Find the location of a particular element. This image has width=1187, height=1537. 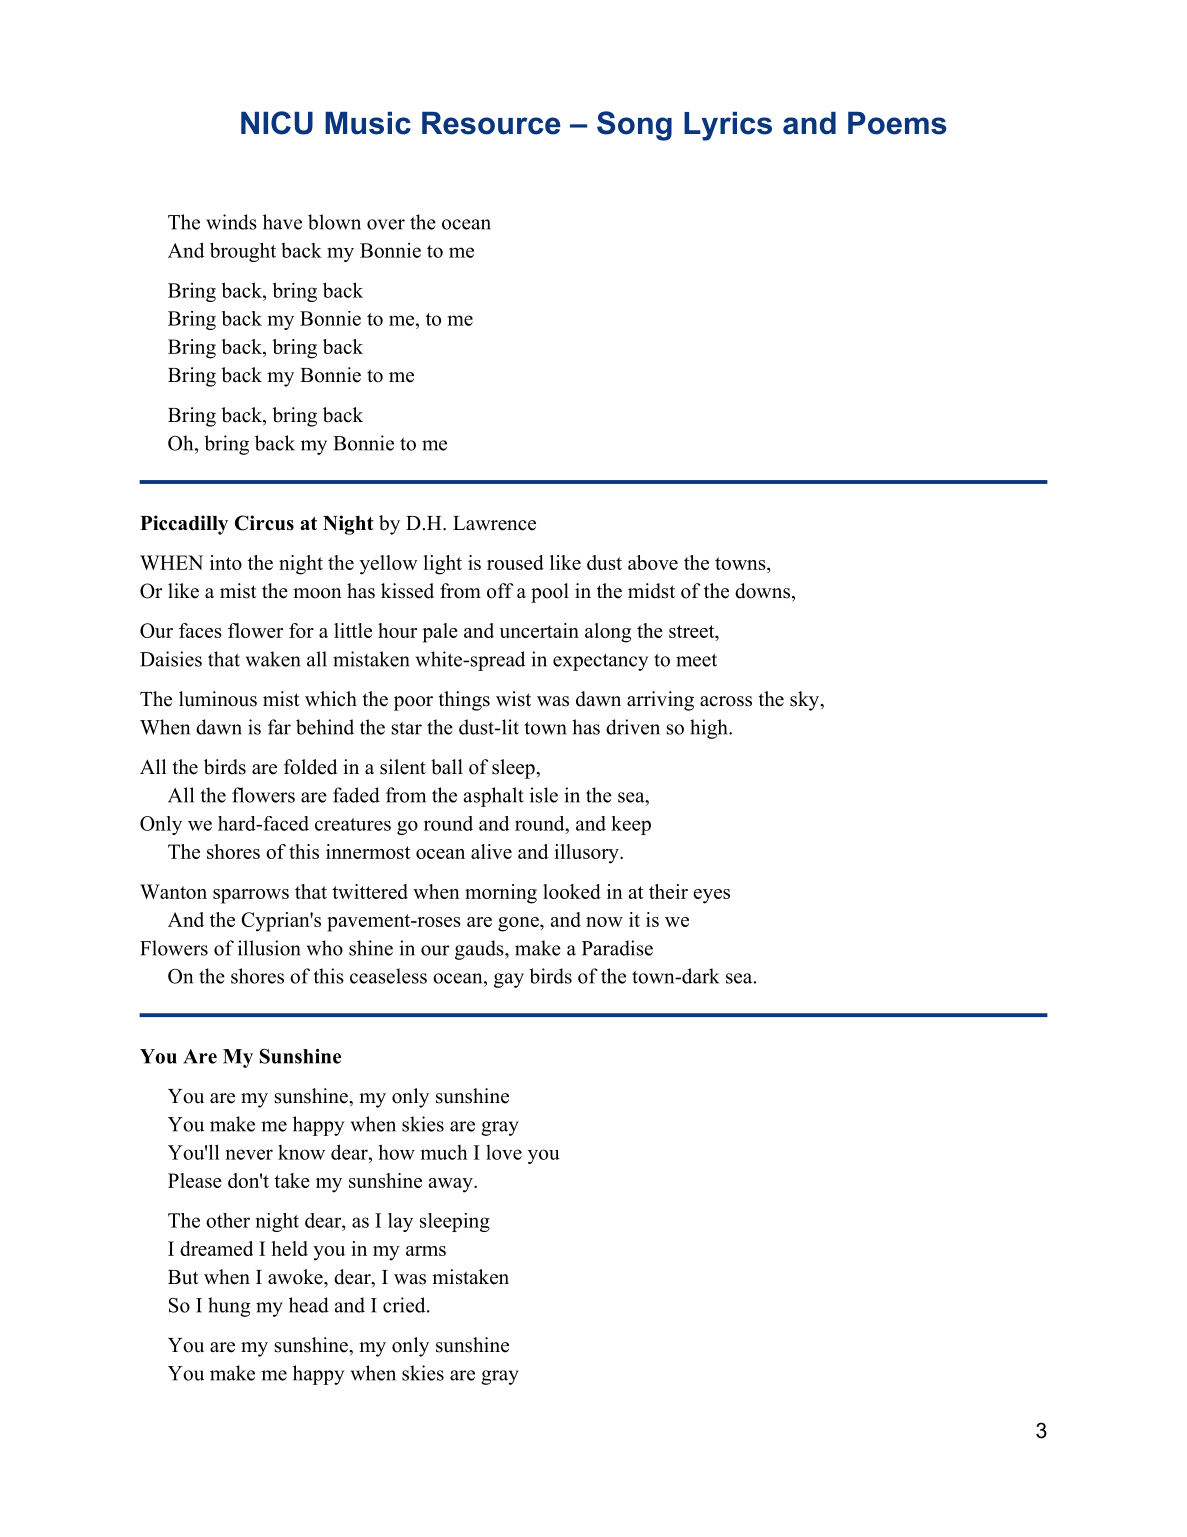

awoke is located at coordinates (296, 1277).
